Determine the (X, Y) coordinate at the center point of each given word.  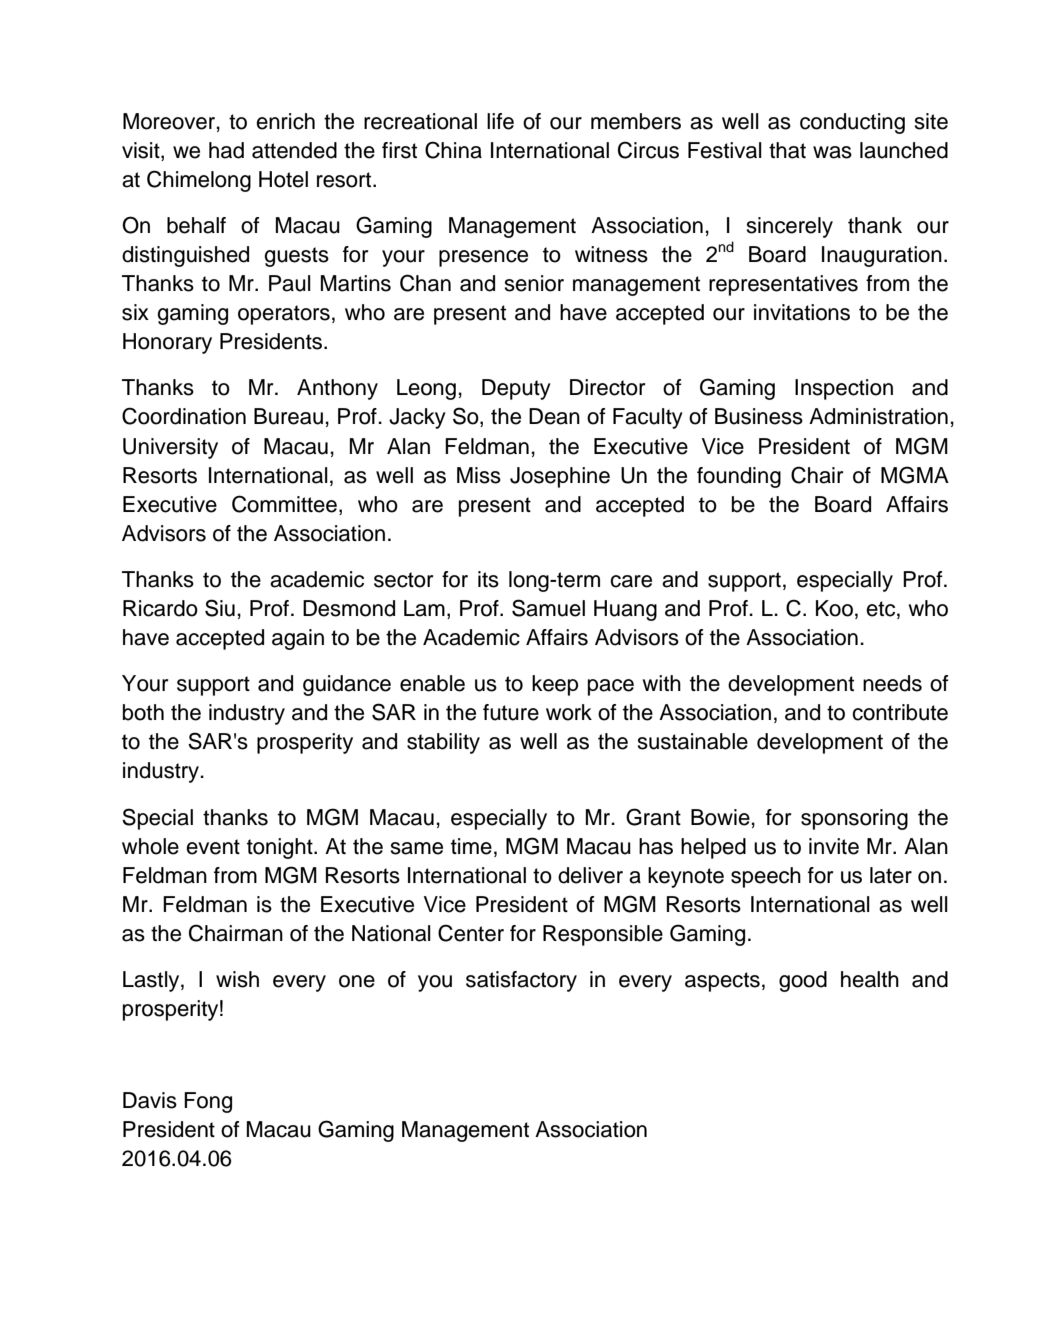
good (803, 981)
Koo (834, 608)
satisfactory (521, 981)
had (226, 150)
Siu (220, 608)
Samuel (548, 608)
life (500, 121)
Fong (208, 1102)
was (832, 152)
